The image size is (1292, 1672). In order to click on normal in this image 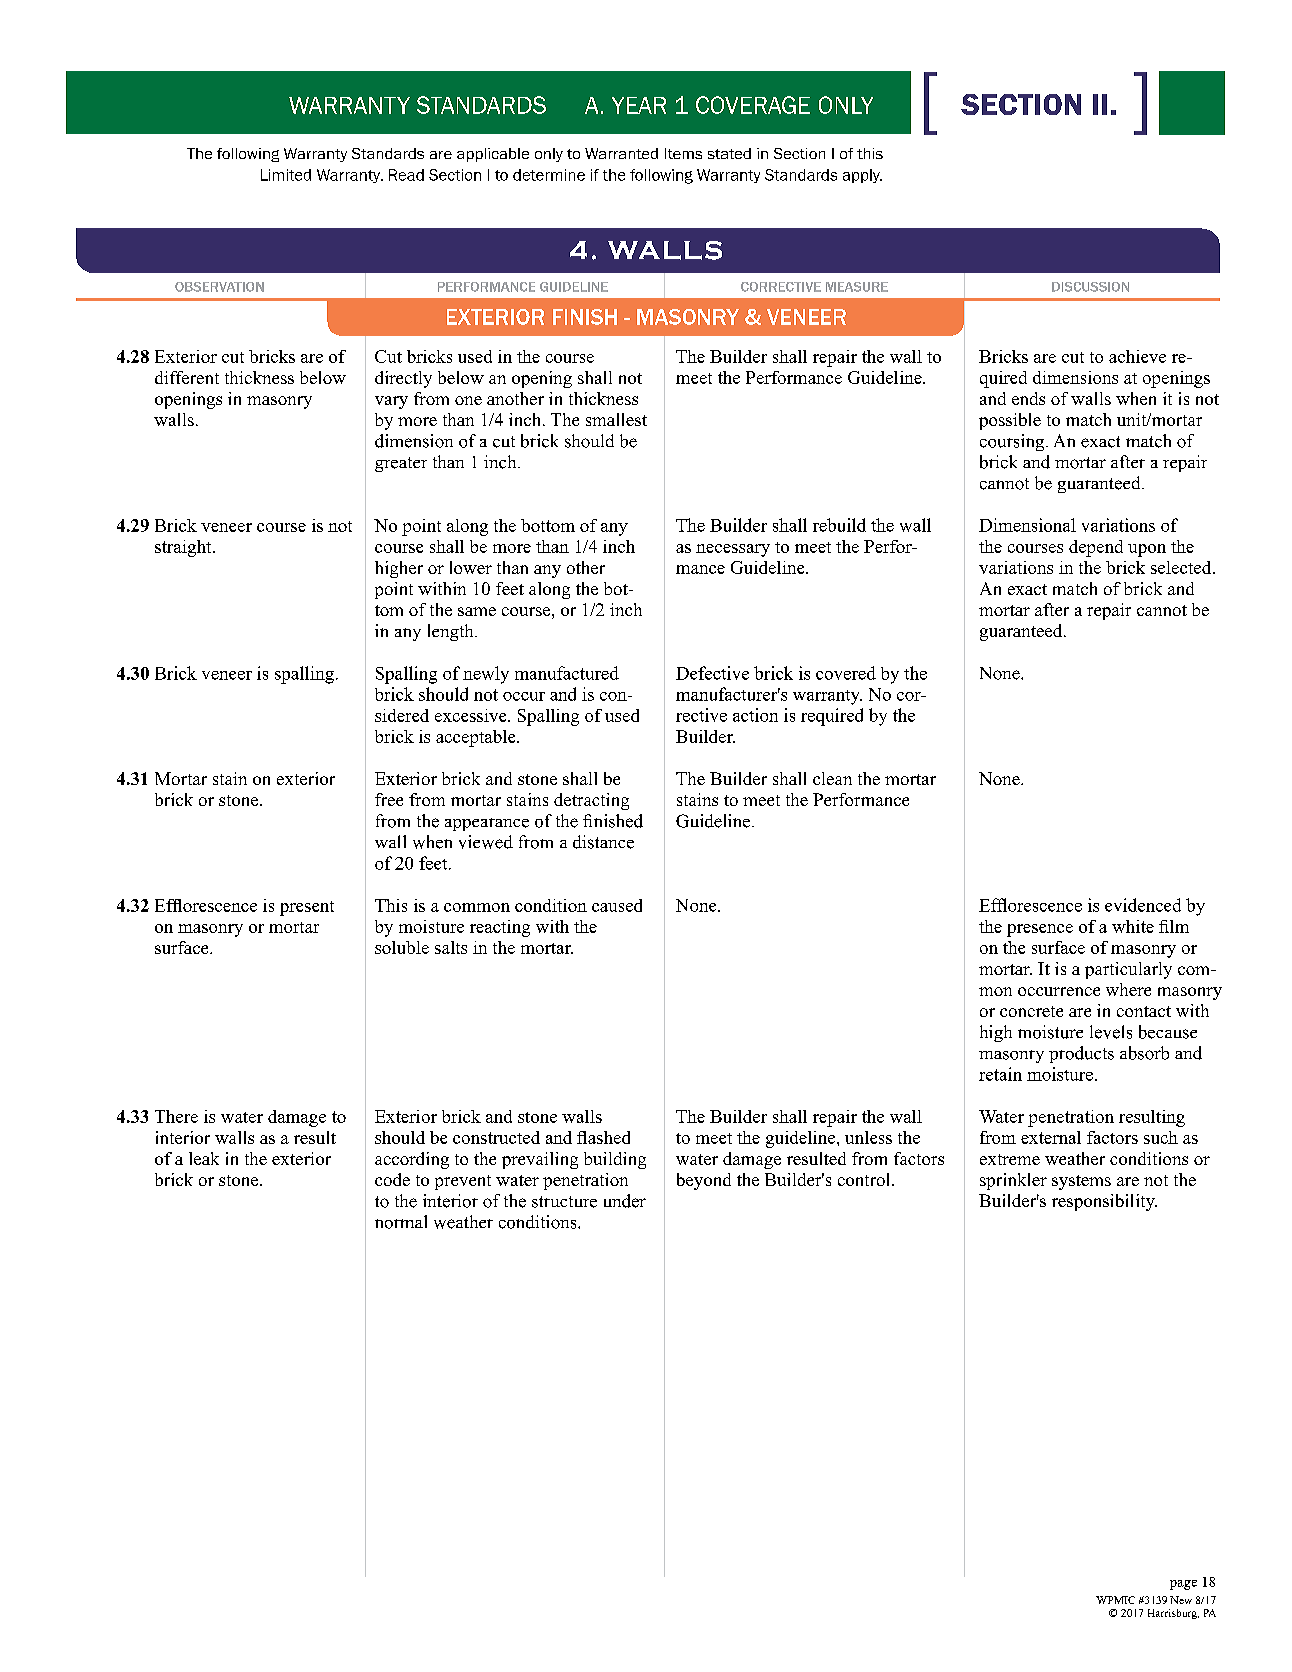, I will do `click(401, 1222)`.
